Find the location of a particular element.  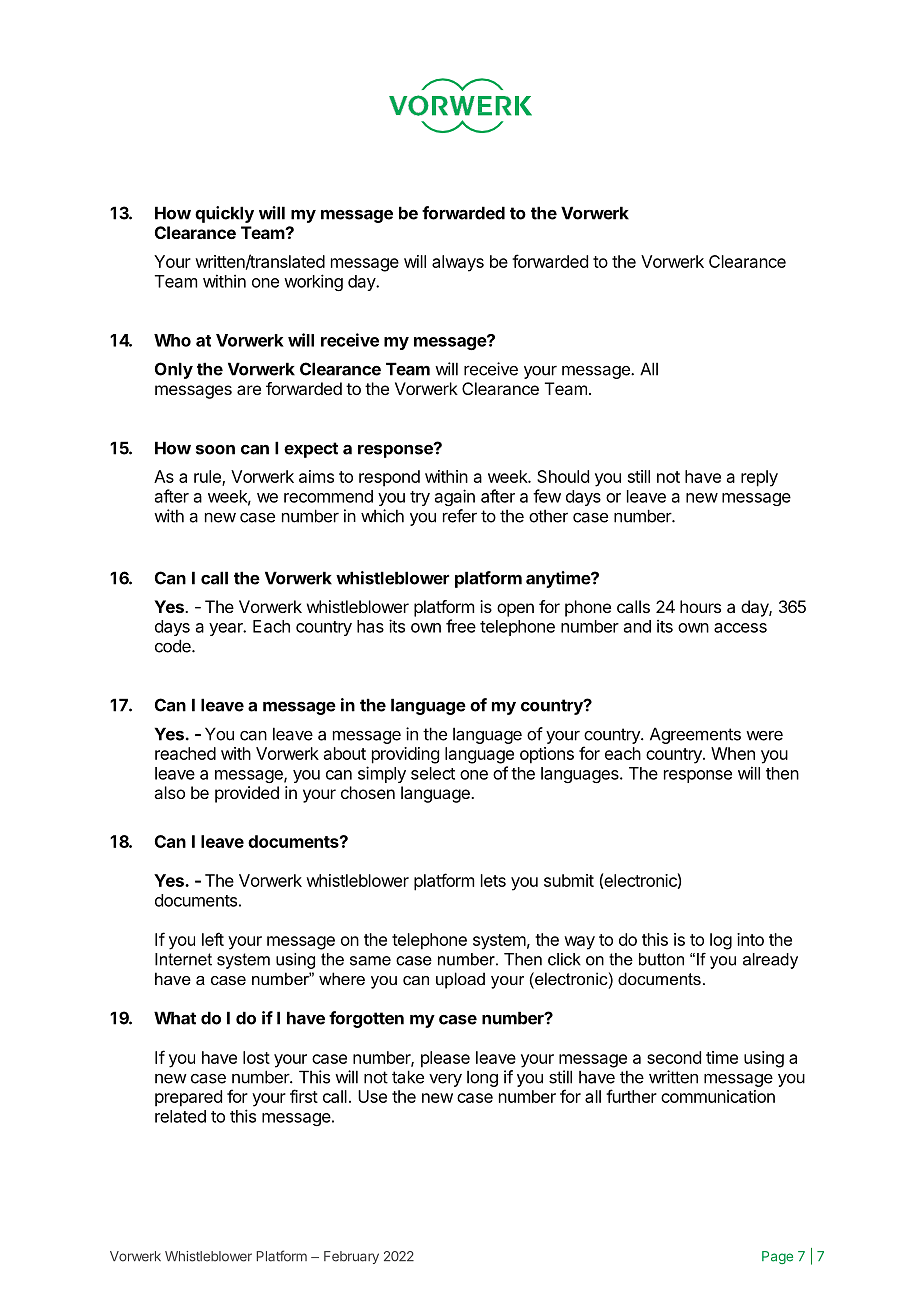

hours is located at coordinates (700, 606).
